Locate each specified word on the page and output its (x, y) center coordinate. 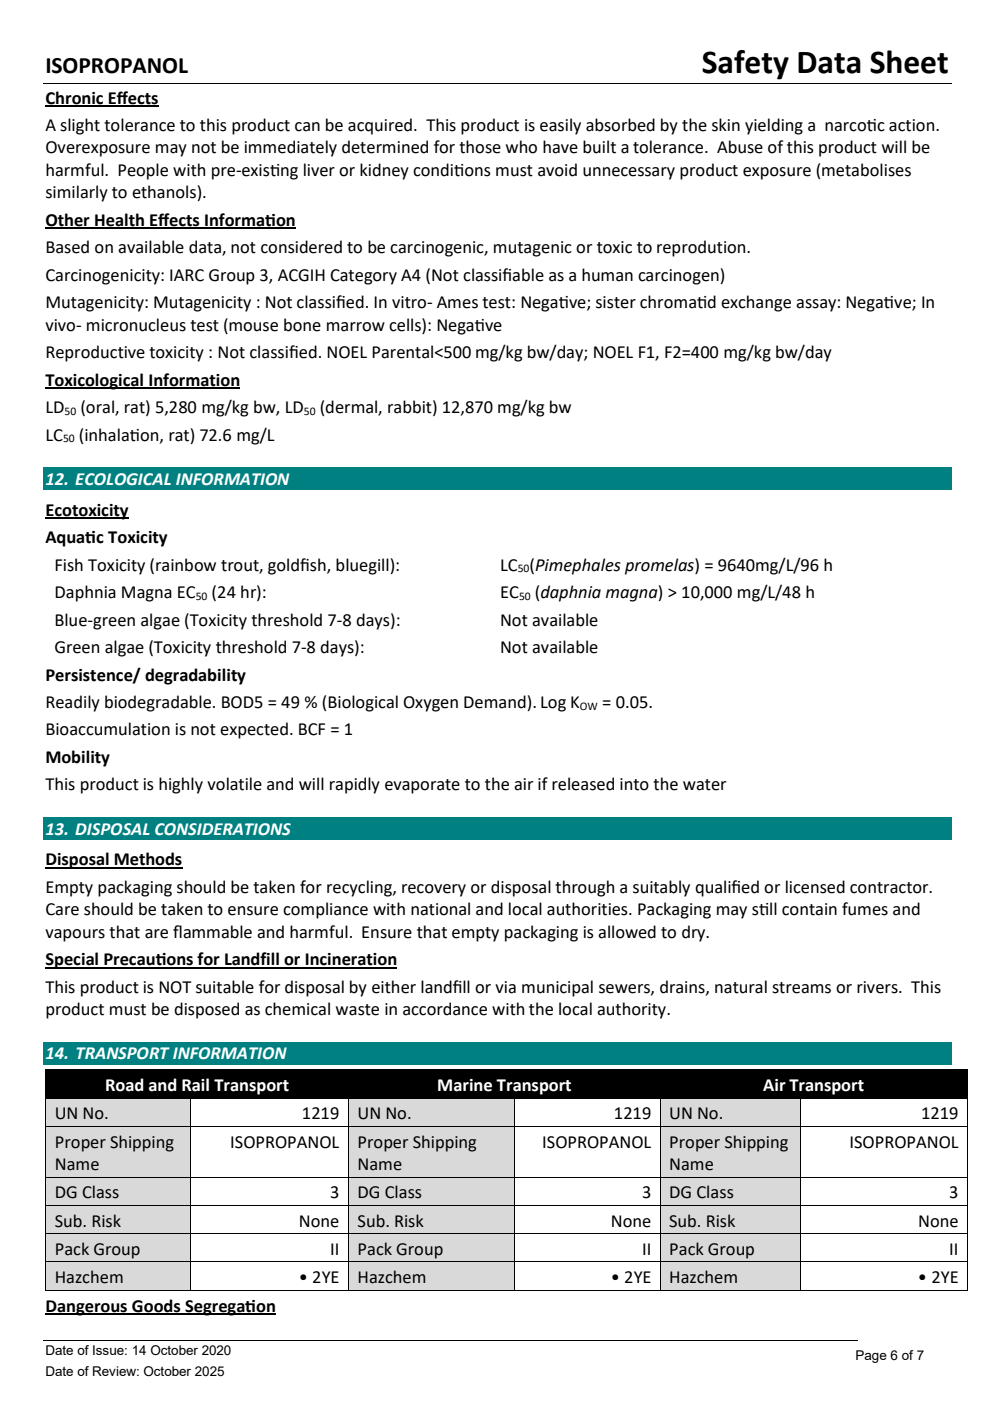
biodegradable (159, 703)
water (704, 785)
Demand (496, 703)
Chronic (75, 98)
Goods (156, 1306)
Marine (465, 1085)
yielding (774, 126)
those (480, 147)
